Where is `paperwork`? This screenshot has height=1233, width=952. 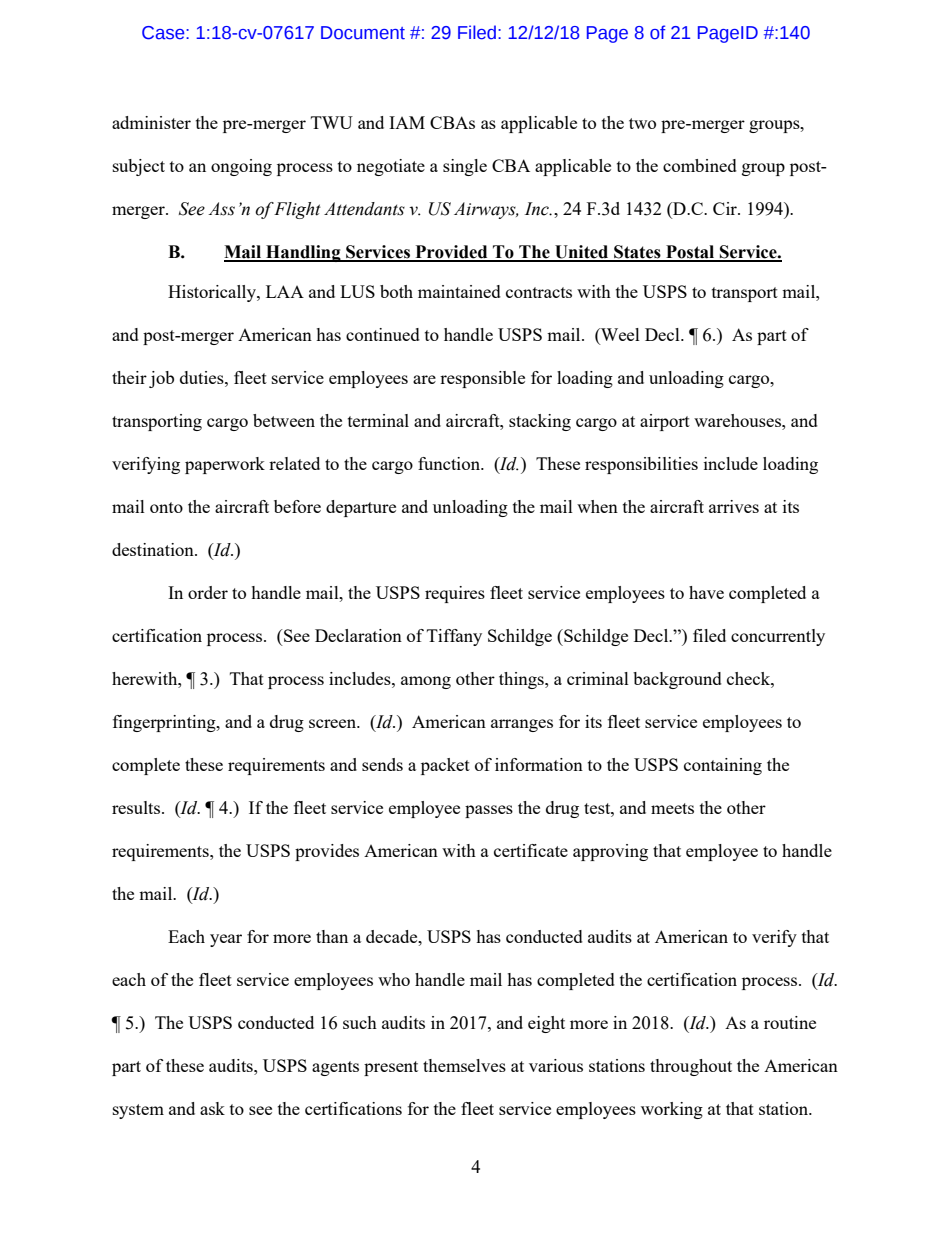 paperwork is located at coordinates (225, 465).
